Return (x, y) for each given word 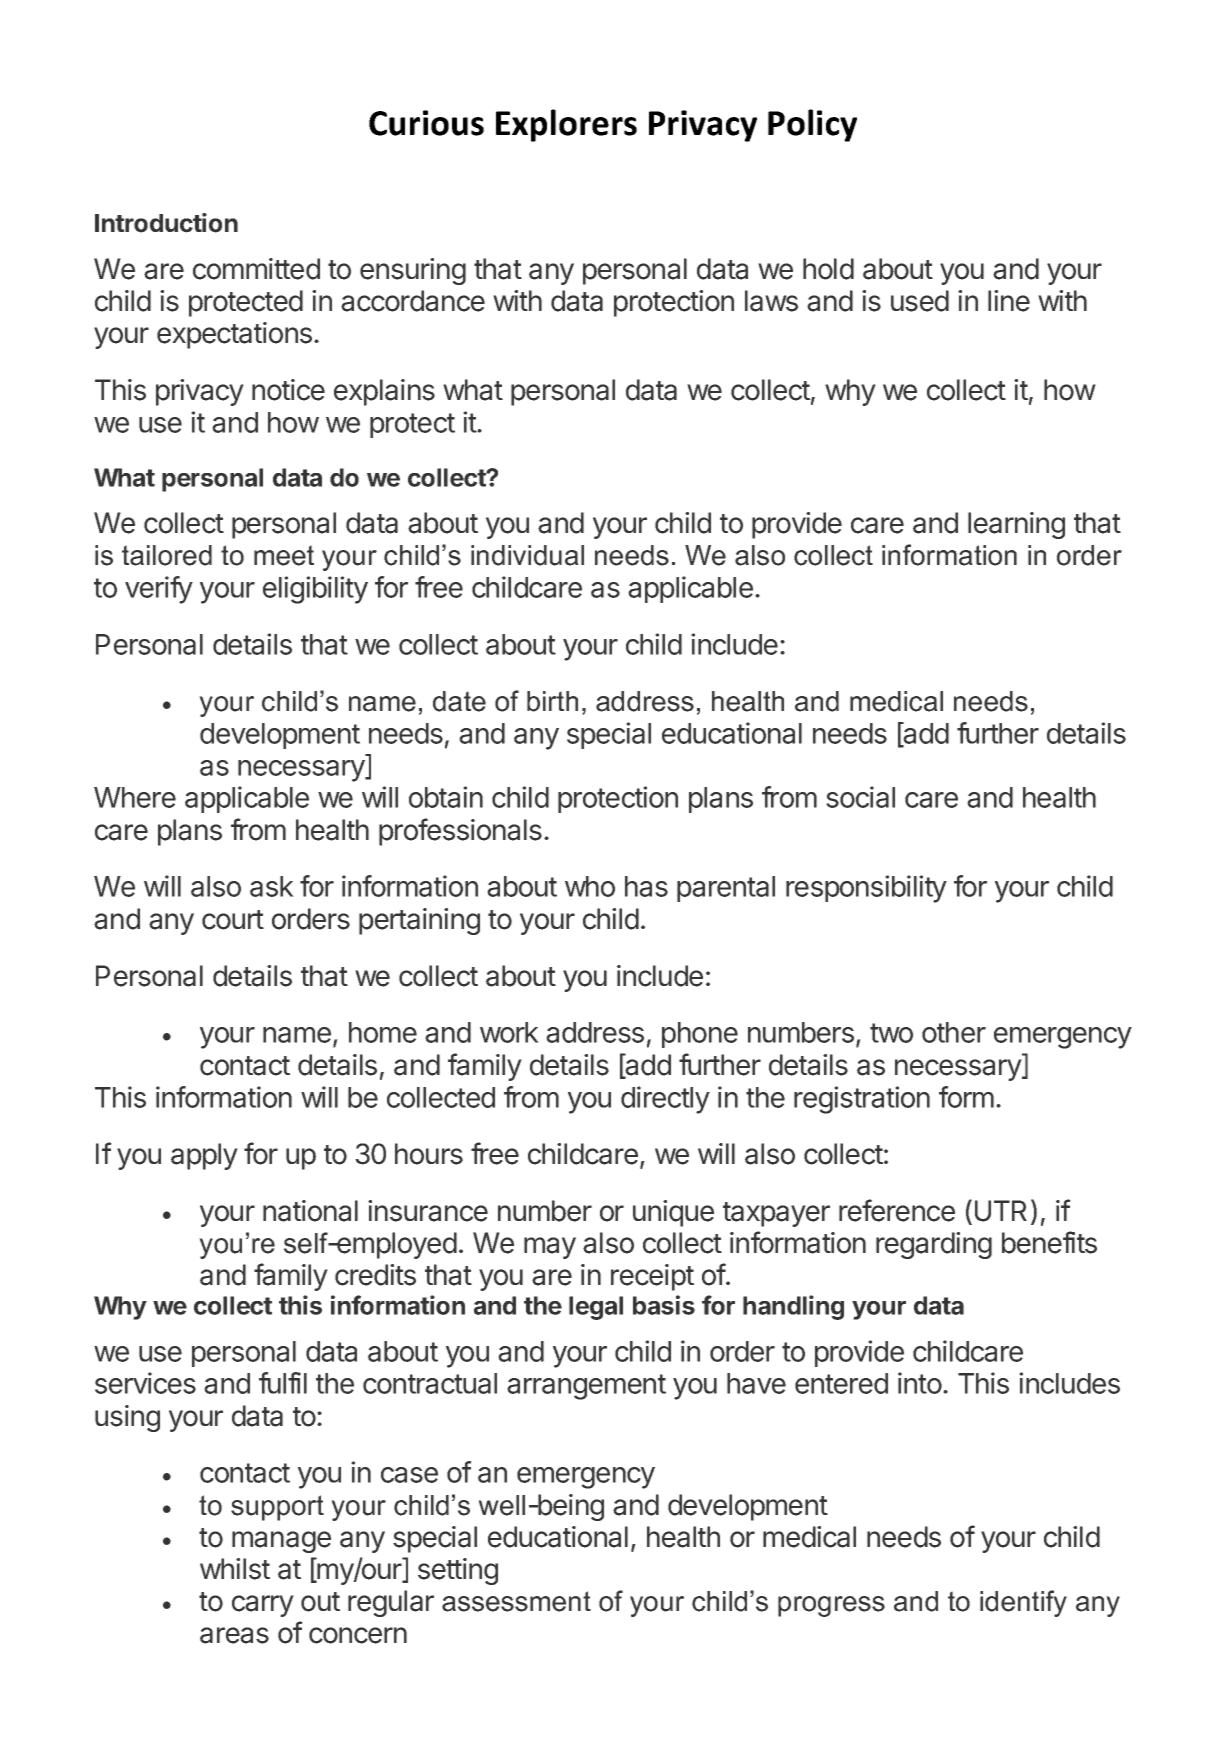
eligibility (315, 590)
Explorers (566, 125)
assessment (516, 1601)
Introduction (166, 223)
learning (1016, 525)
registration (862, 1100)
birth (552, 701)
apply (204, 1156)
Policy (812, 125)
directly (665, 1100)
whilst (235, 1569)
